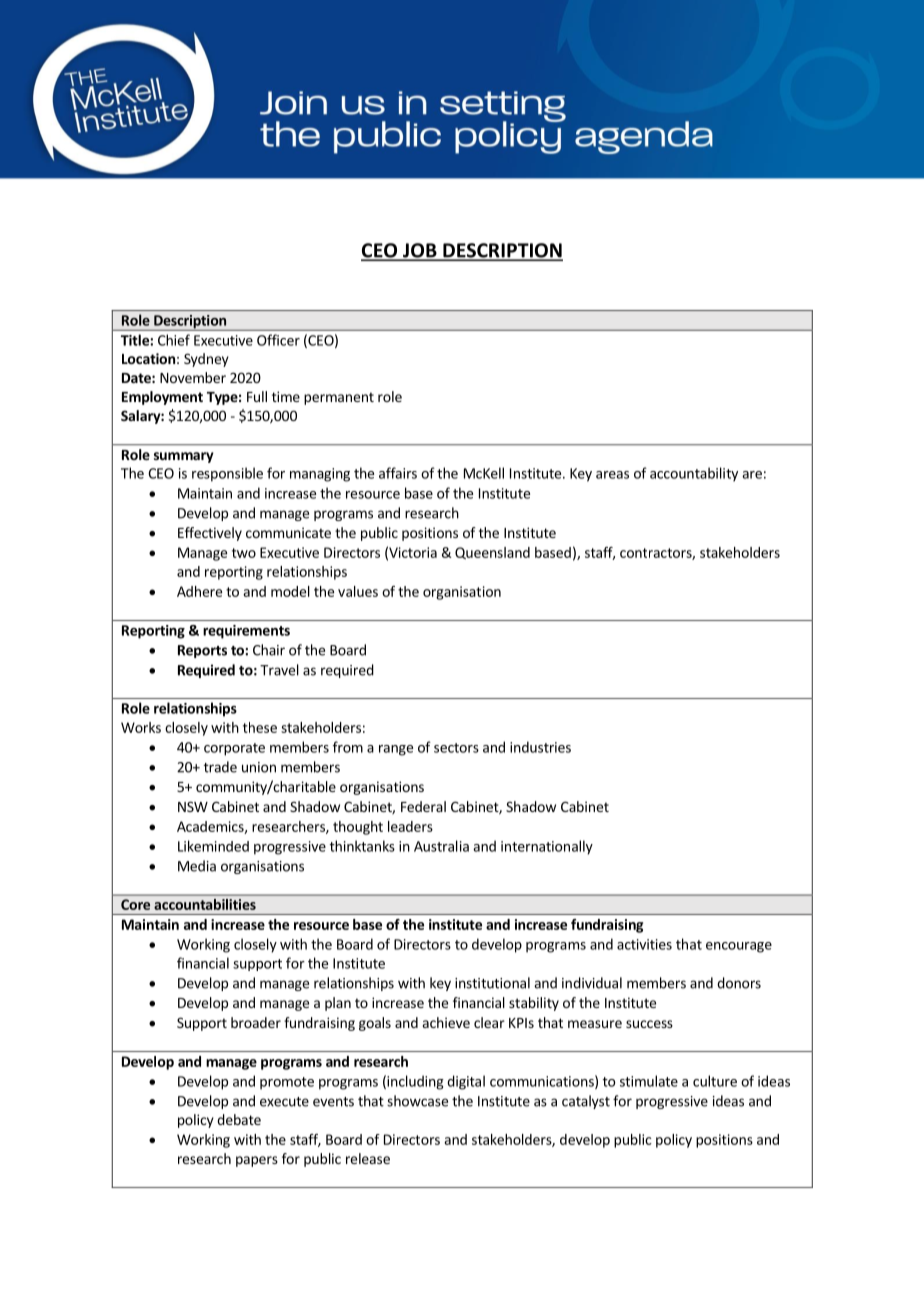 The image size is (924, 1308). Describe the element at coordinates (193, 806) in the screenshot. I see `NSW` at that location.
